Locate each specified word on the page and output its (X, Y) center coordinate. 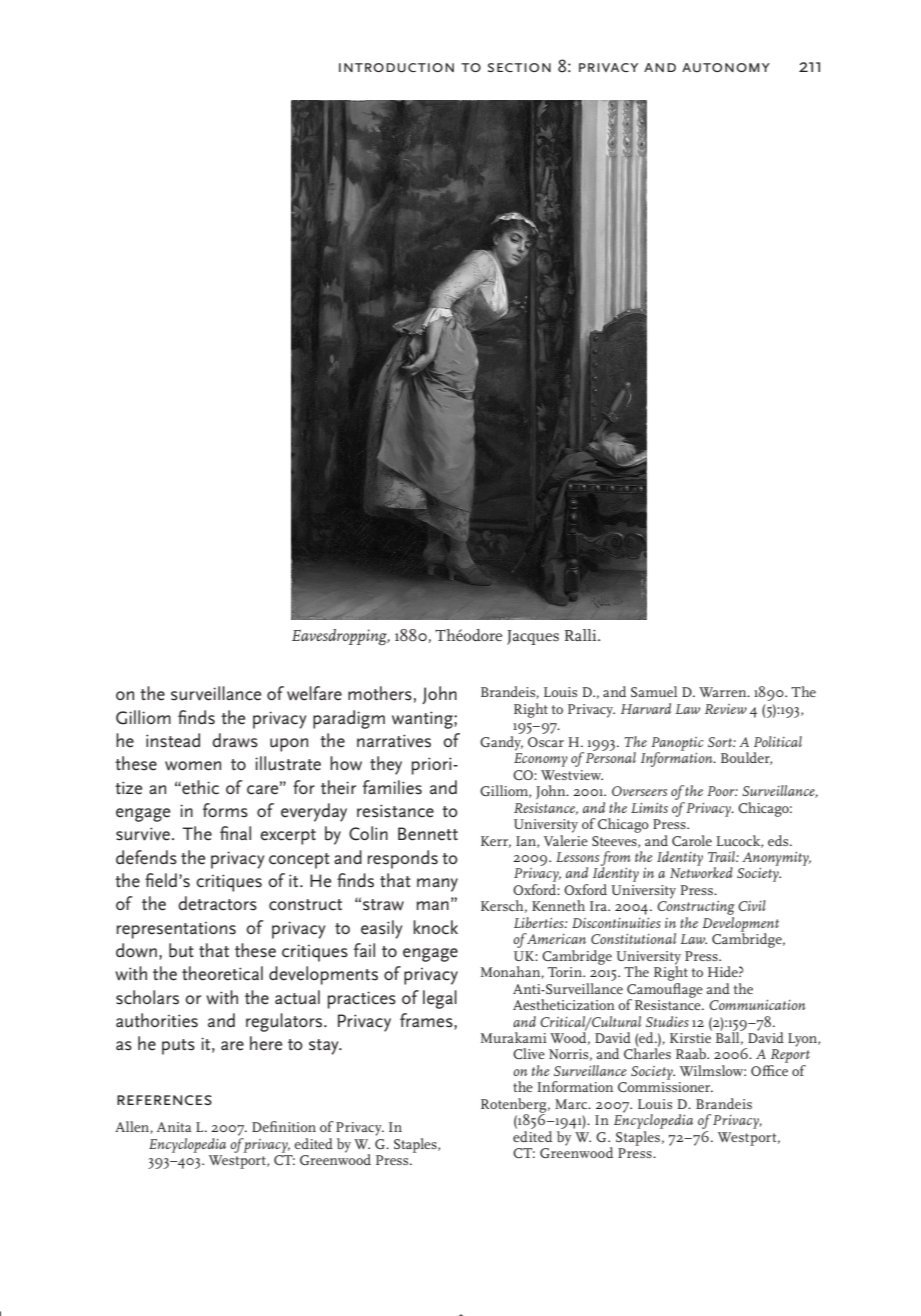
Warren (724, 692)
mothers (380, 693)
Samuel (654, 691)
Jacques (533, 637)
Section (519, 67)
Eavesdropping (341, 637)
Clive (529, 1053)
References (164, 1100)
